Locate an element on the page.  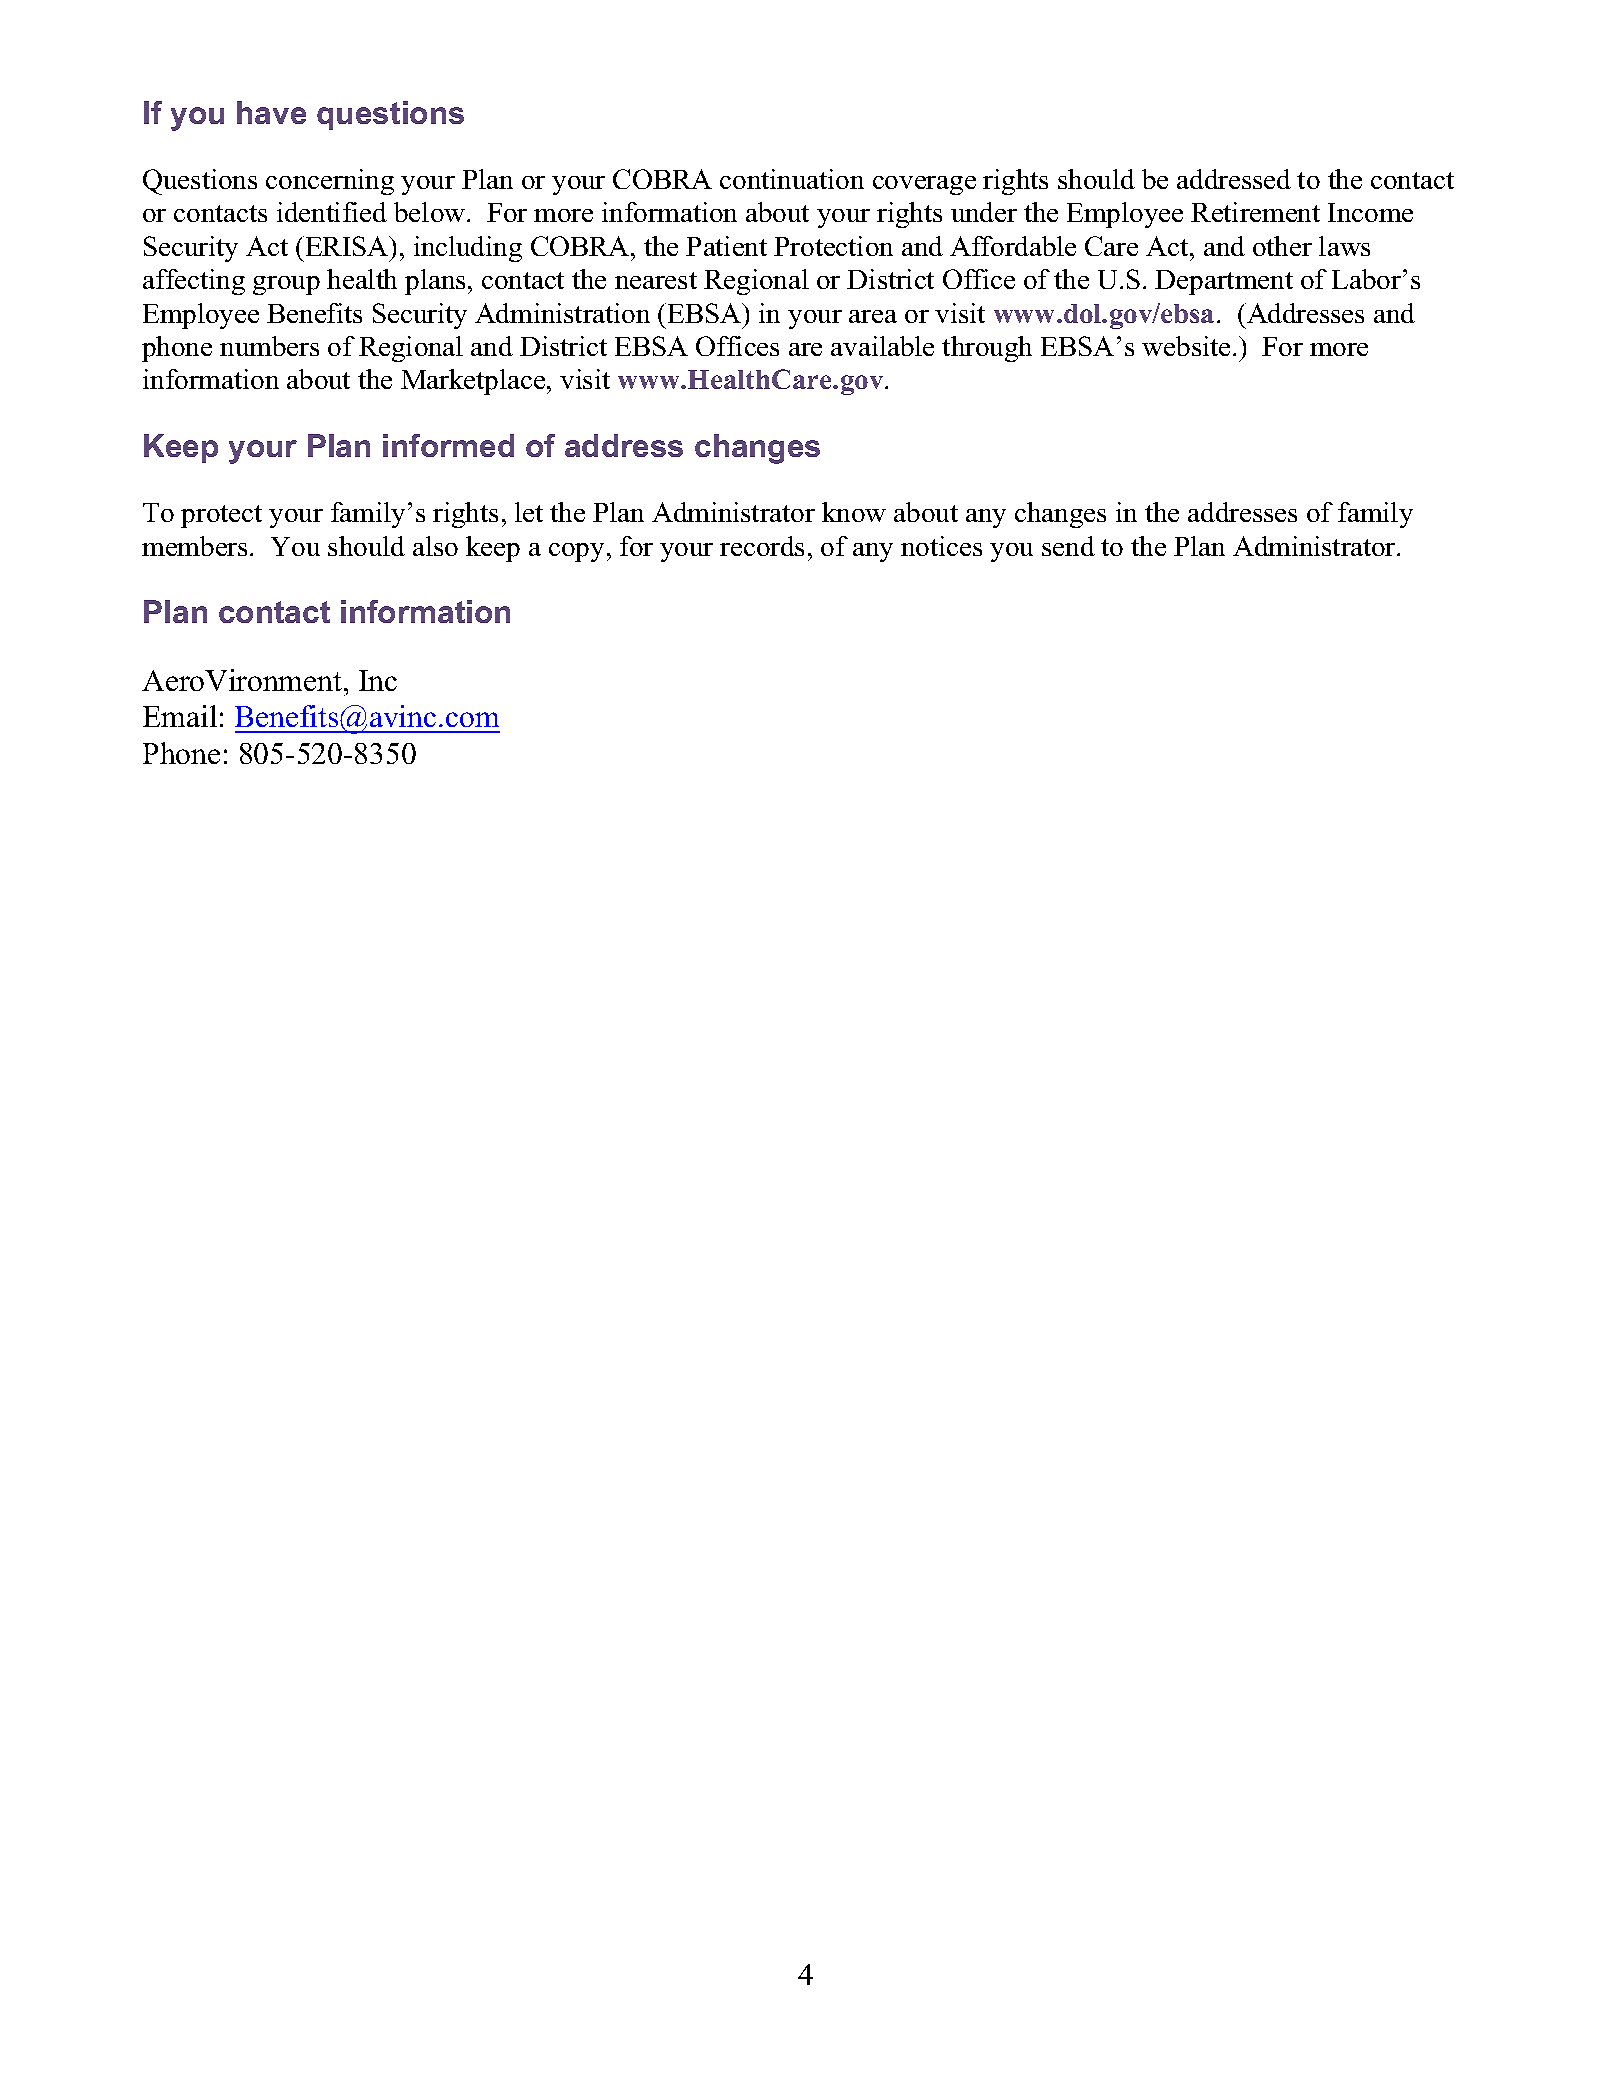
informed is located at coordinates (448, 445).
